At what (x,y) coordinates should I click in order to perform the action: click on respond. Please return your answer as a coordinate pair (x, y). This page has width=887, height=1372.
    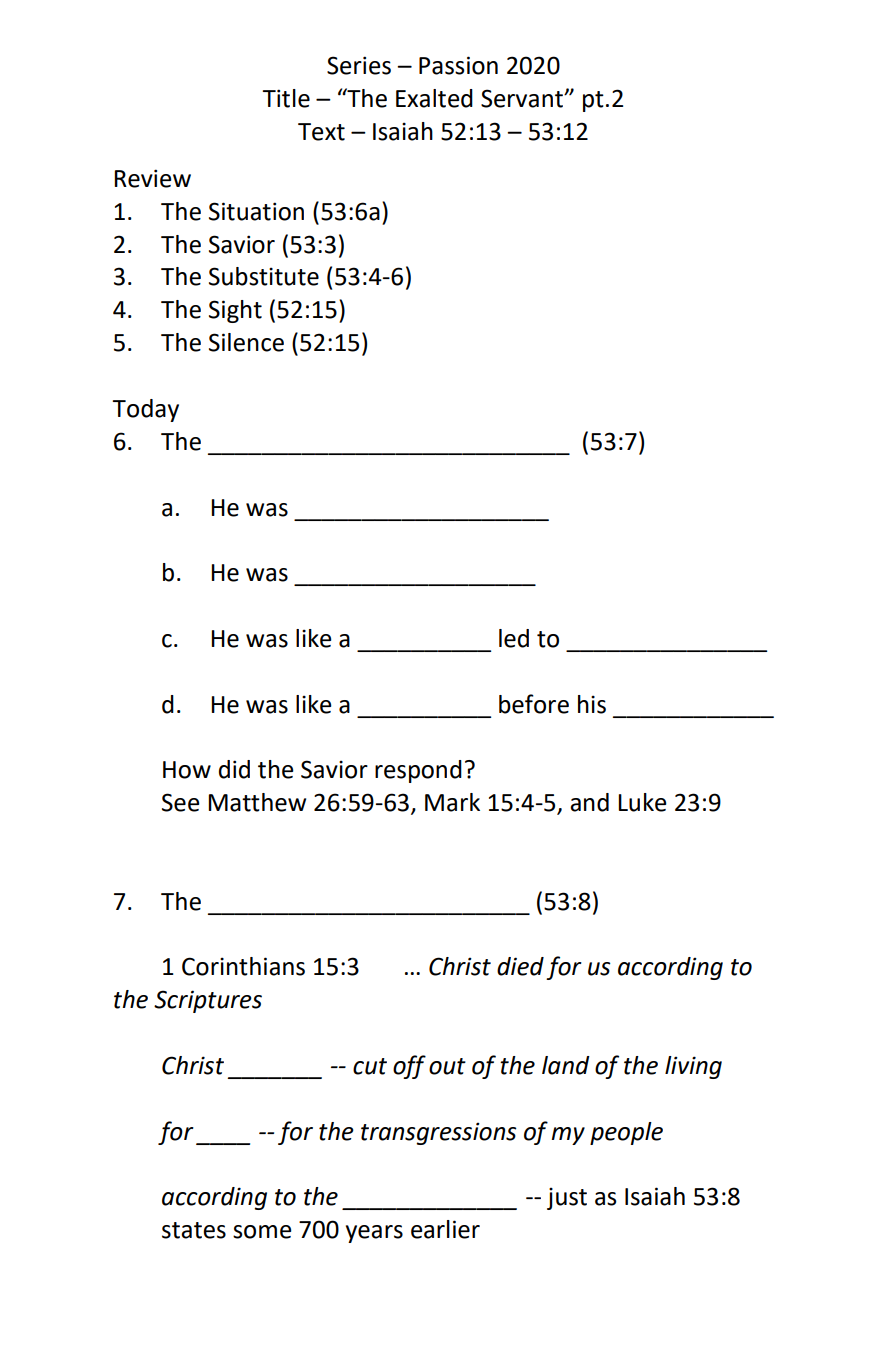
    Looking at the image, I should click on (418, 771).
